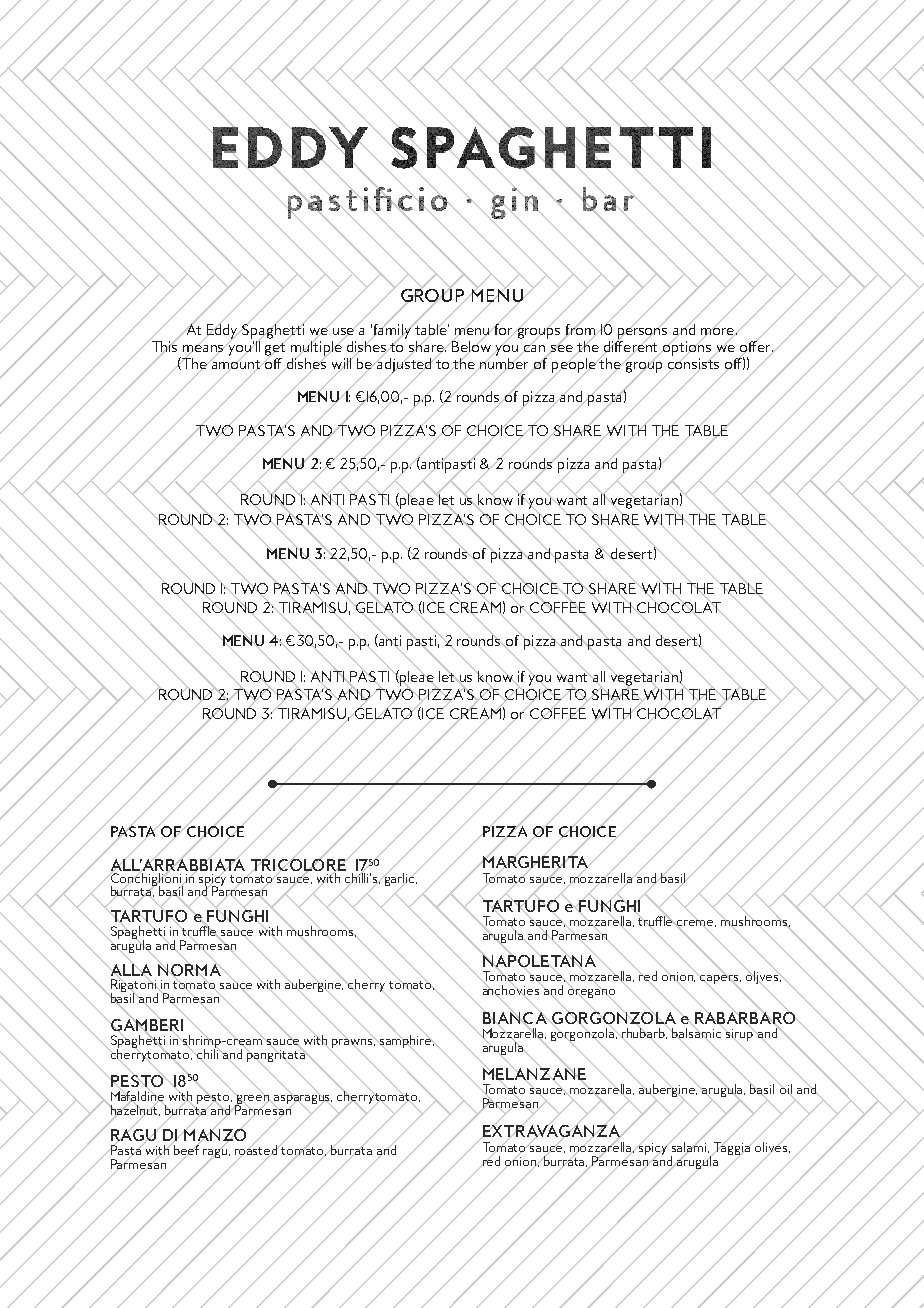  Describe the element at coordinates (512, 990) in the document. I see `anchovies` at that location.
